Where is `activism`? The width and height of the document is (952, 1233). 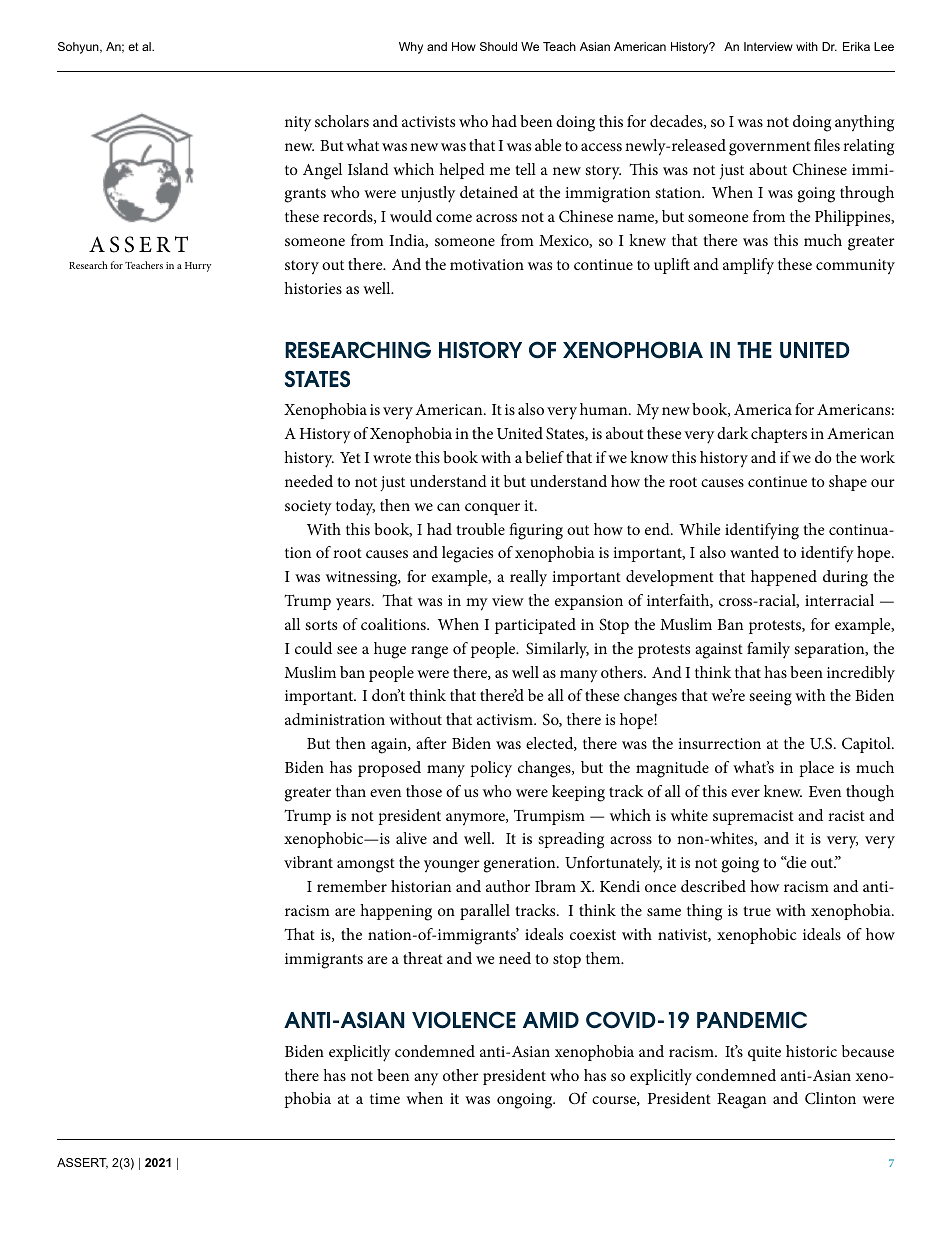
activism is located at coordinates (506, 719).
